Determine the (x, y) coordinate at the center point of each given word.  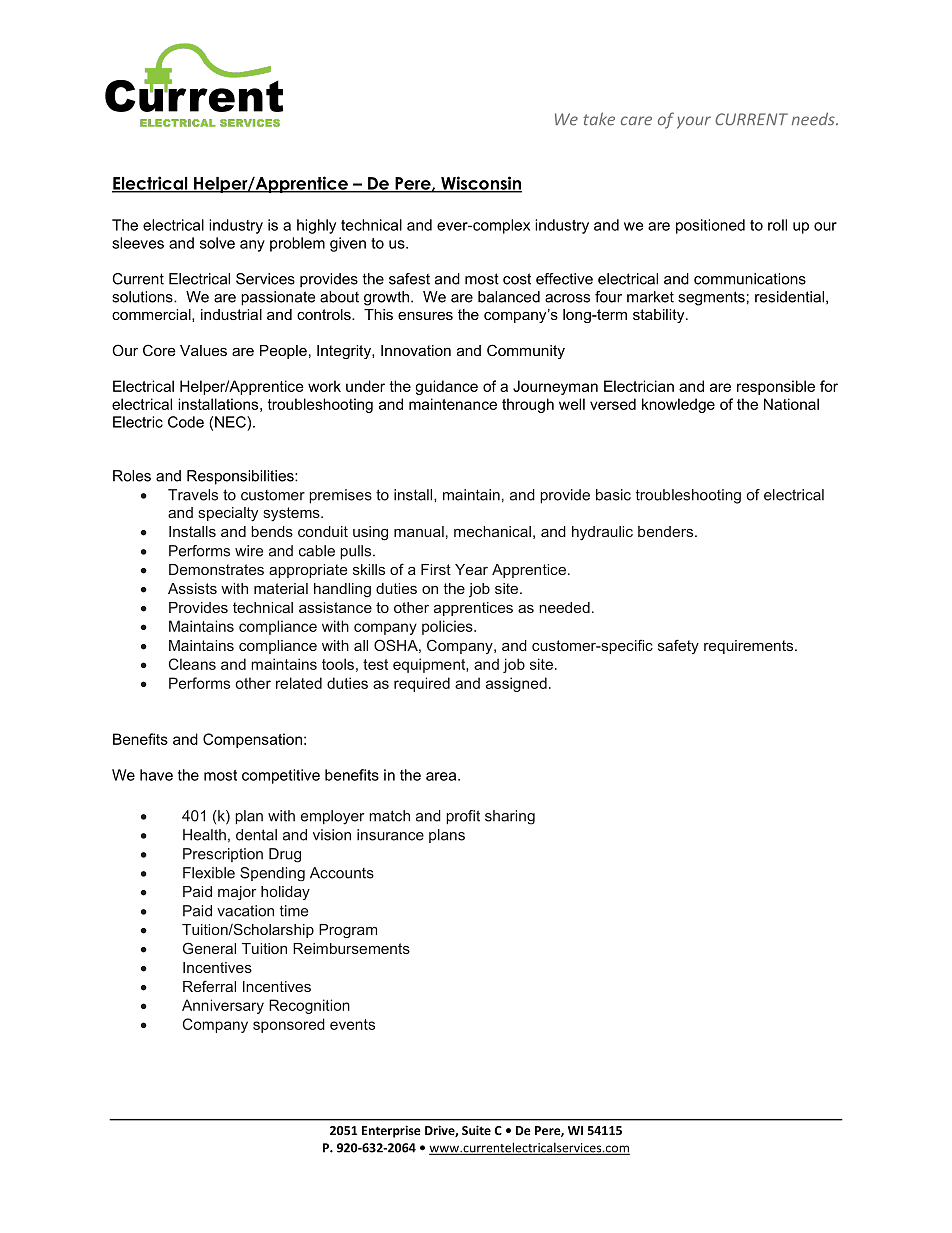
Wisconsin (480, 184)
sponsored (289, 1025)
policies (448, 627)
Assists (192, 588)
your (694, 122)
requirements (750, 647)
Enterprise (391, 1131)
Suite (476, 1130)
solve (217, 243)
